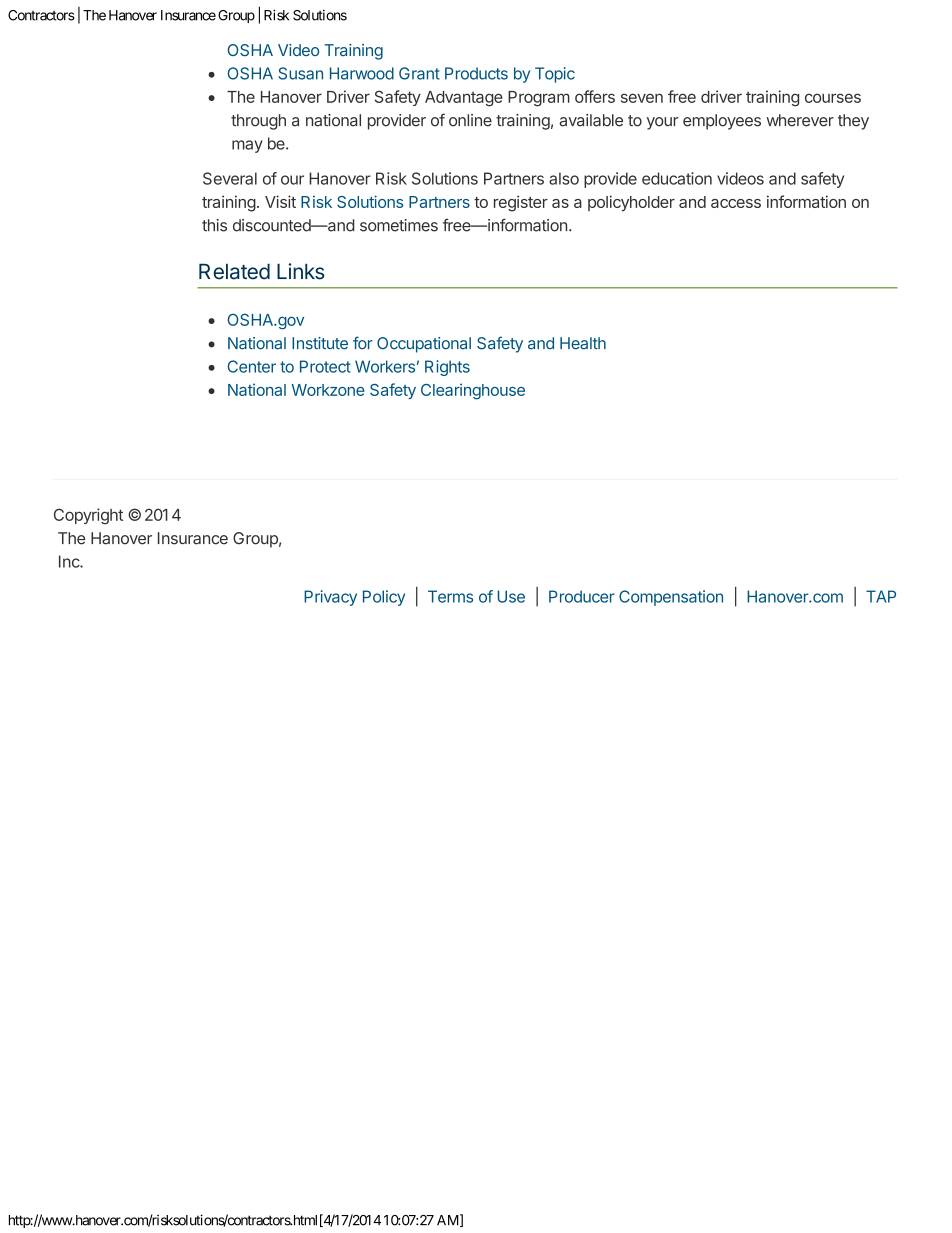  Describe the element at coordinates (833, 98) in the screenshot. I see `courses` at that location.
